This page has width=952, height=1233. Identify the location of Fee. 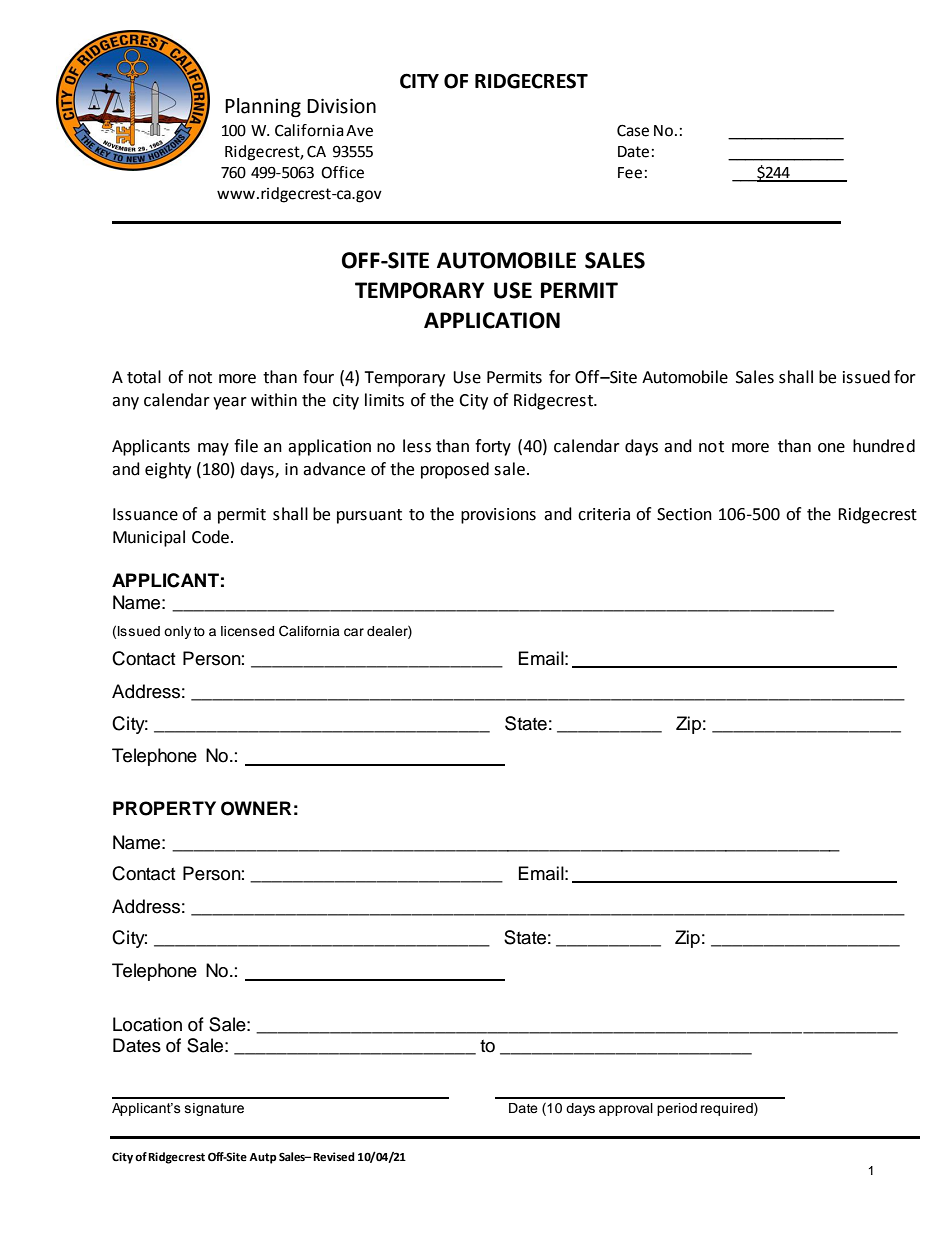
(630, 173).
